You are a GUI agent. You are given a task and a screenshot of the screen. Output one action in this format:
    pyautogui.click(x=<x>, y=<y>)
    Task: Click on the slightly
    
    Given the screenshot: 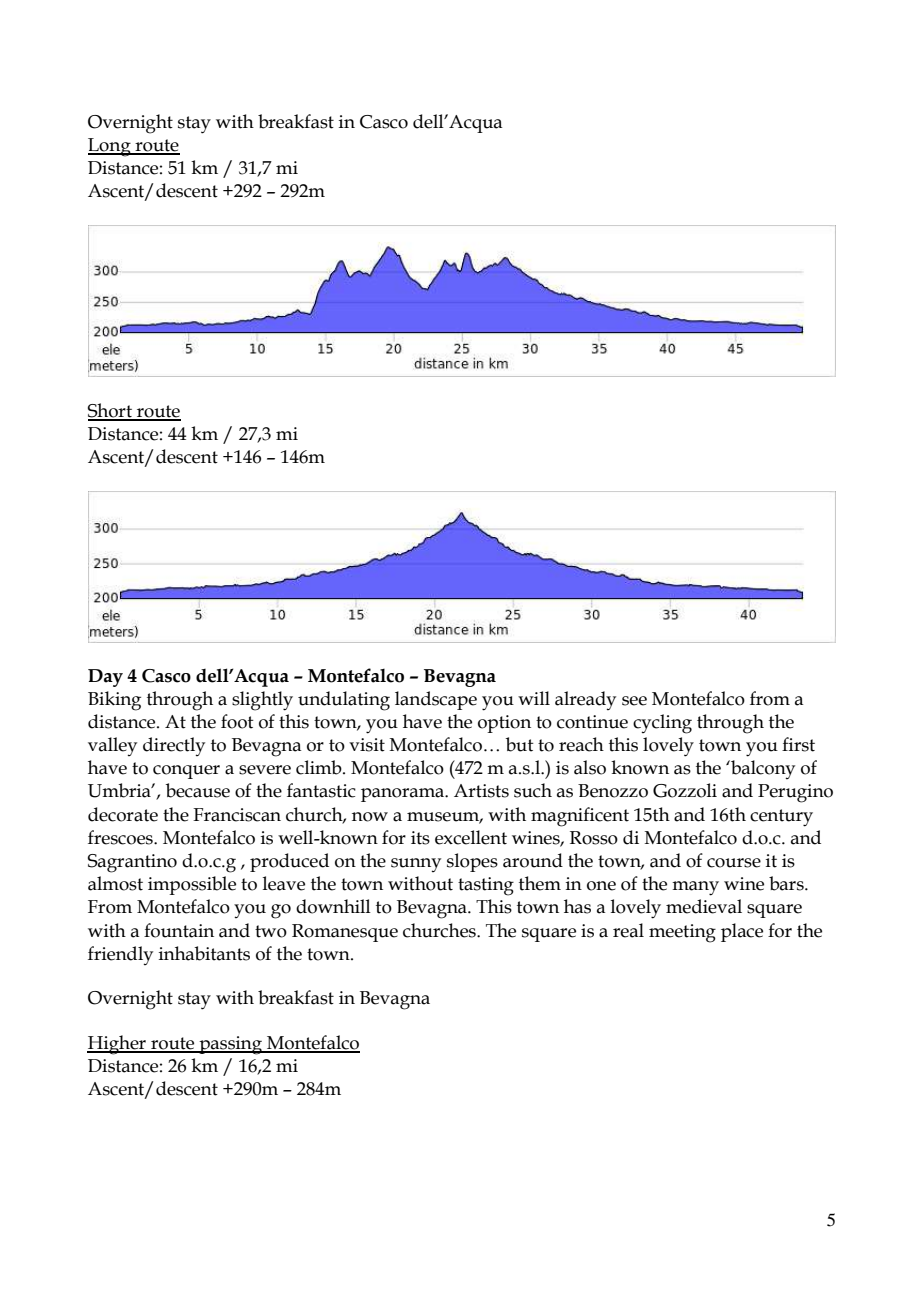 What is the action you would take?
    pyautogui.click(x=262, y=701)
